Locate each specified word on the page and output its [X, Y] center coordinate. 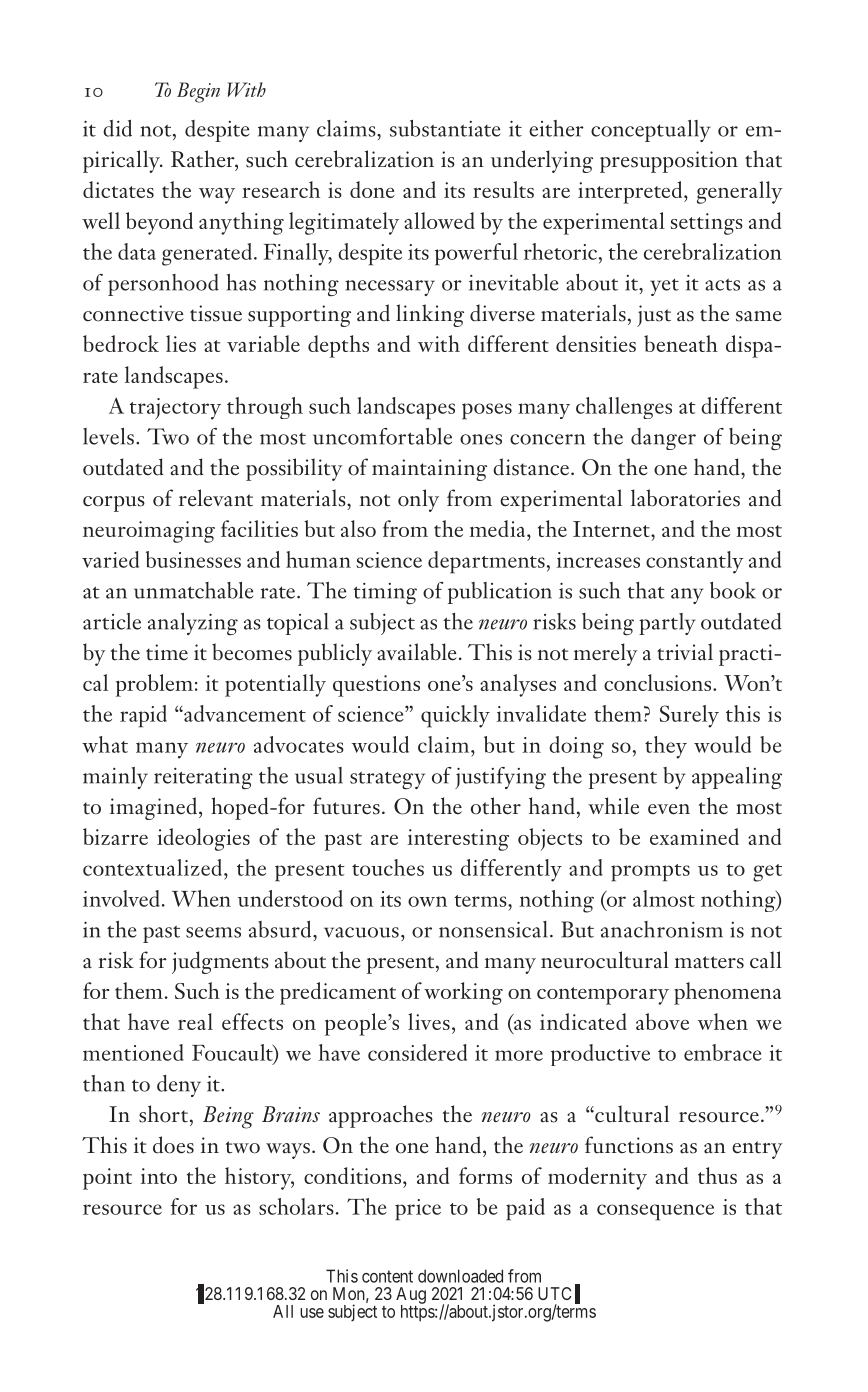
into [159, 1176]
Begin [198, 92]
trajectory [175, 409]
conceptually [651, 131]
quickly [455, 716]
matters [709, 962]
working [463, 993]
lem [176, 682]
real [195, 1021]
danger [663, 439]
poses [487, 411]
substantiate [445, 128]
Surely [689, 716]
